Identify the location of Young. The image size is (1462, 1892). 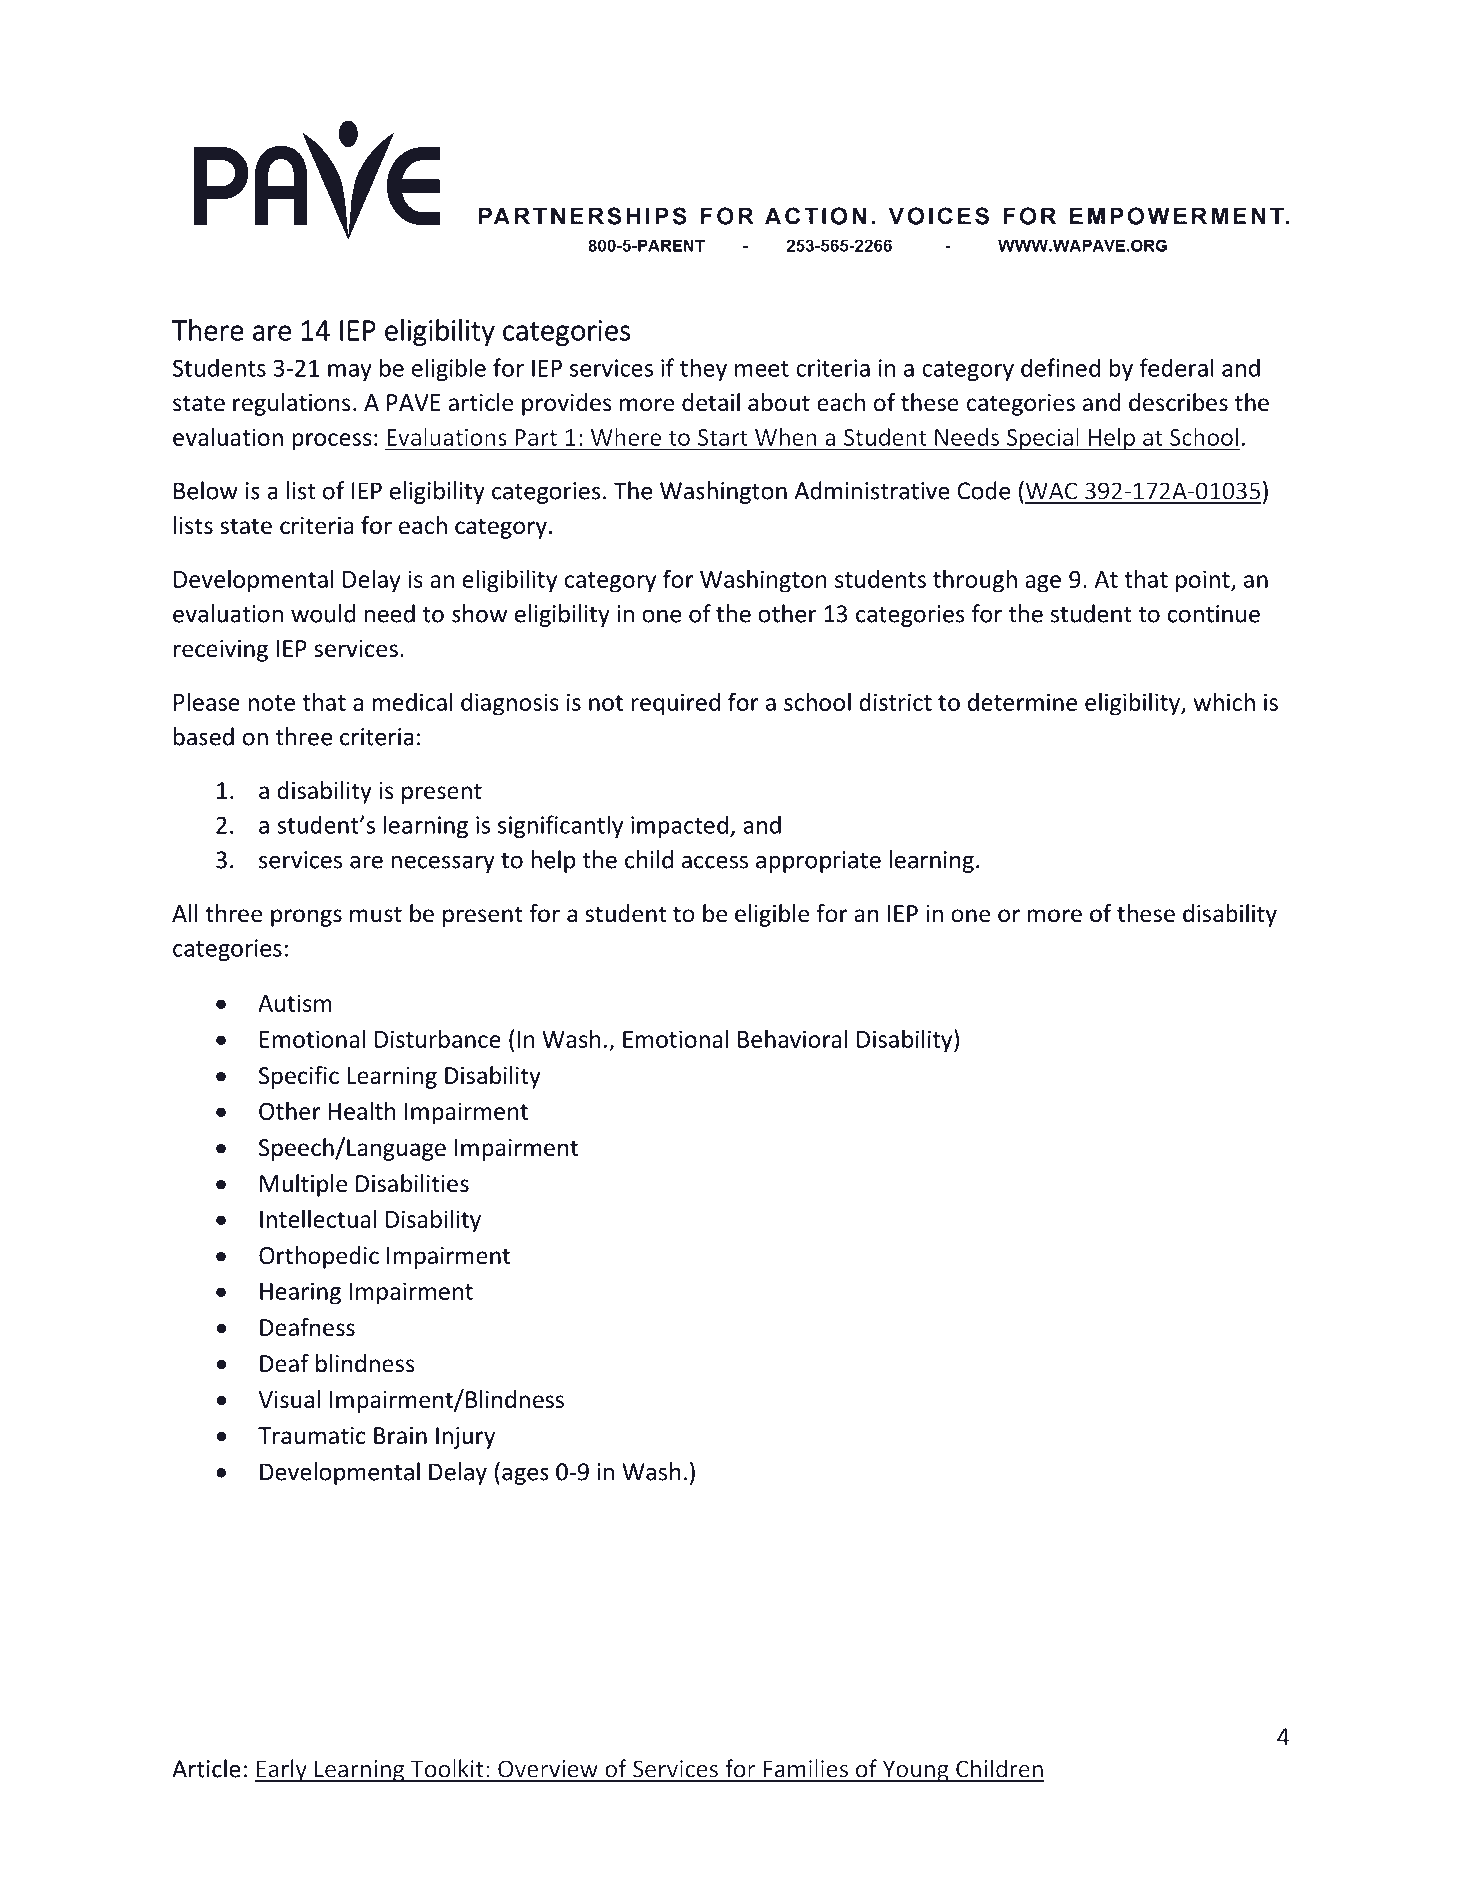
(915, 1771).
